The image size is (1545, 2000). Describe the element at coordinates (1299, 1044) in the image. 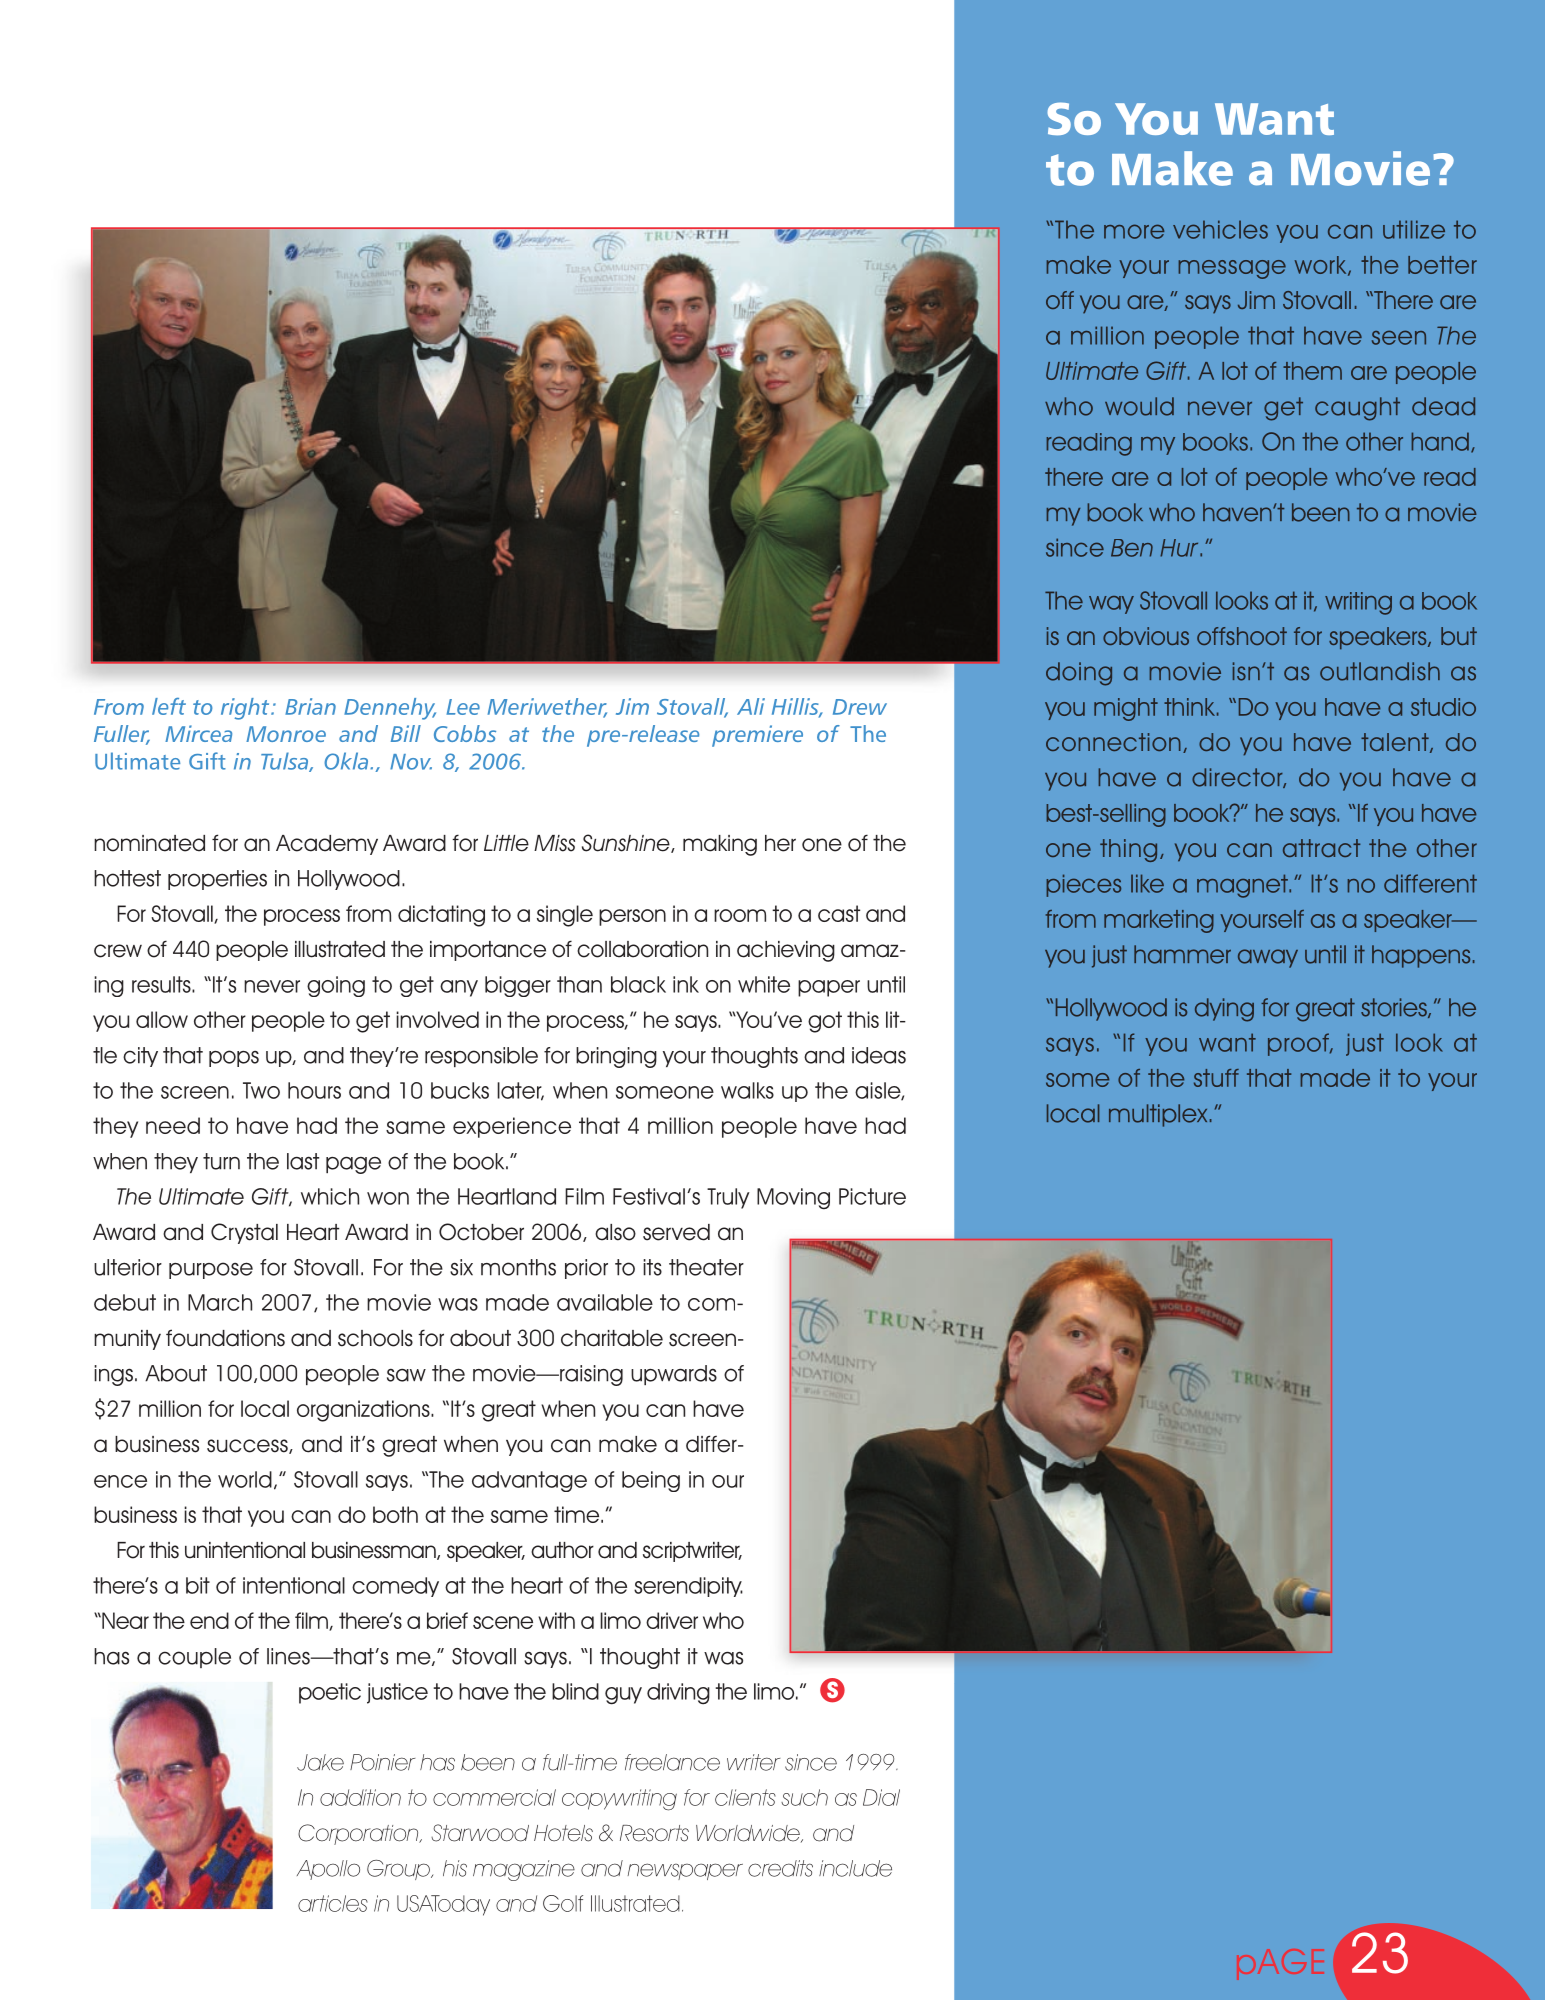

I see `proof` at that location.
